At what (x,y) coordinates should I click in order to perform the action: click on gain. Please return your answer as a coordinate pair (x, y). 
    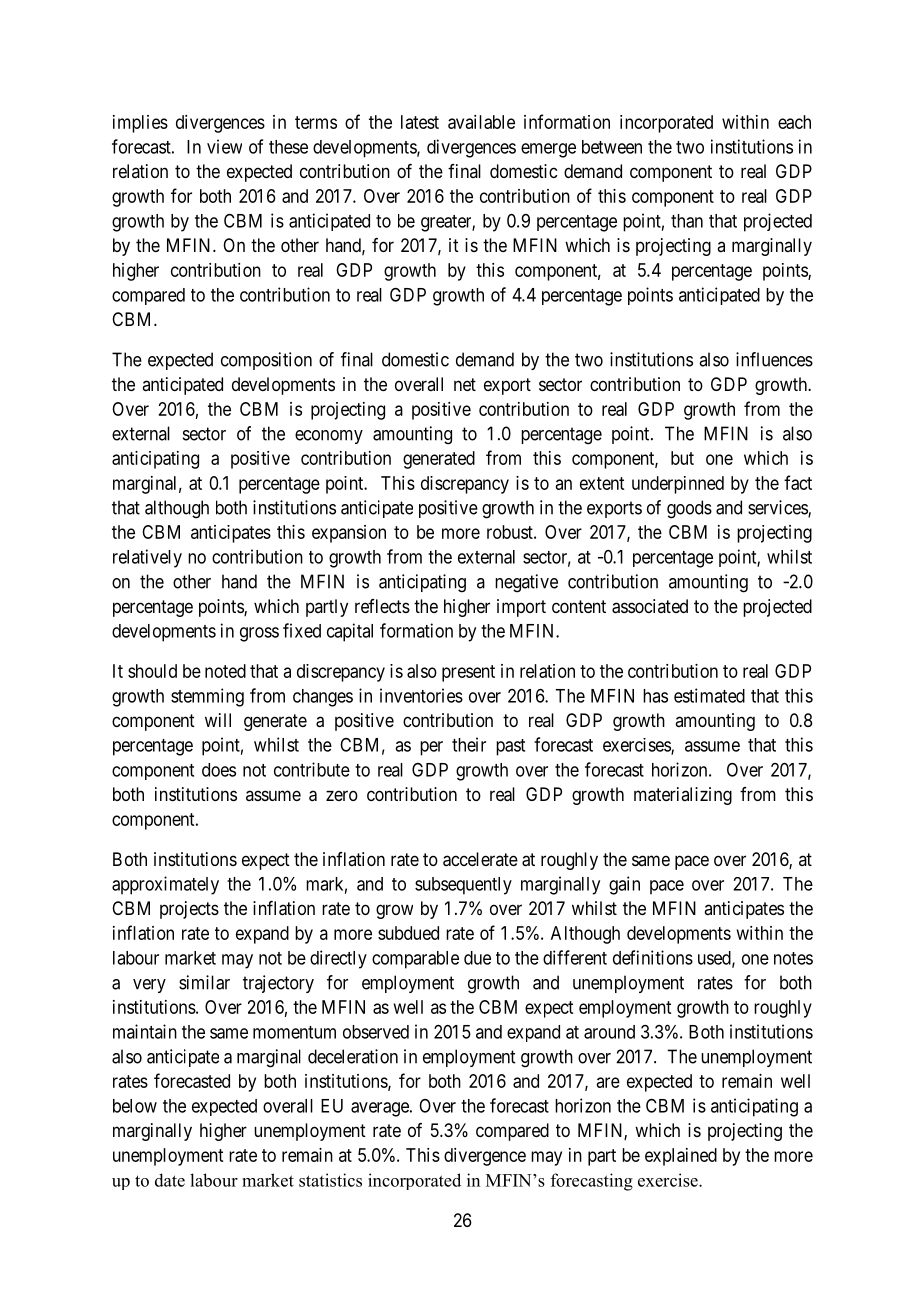
    Looking at the image, I should click on (624, 885).
